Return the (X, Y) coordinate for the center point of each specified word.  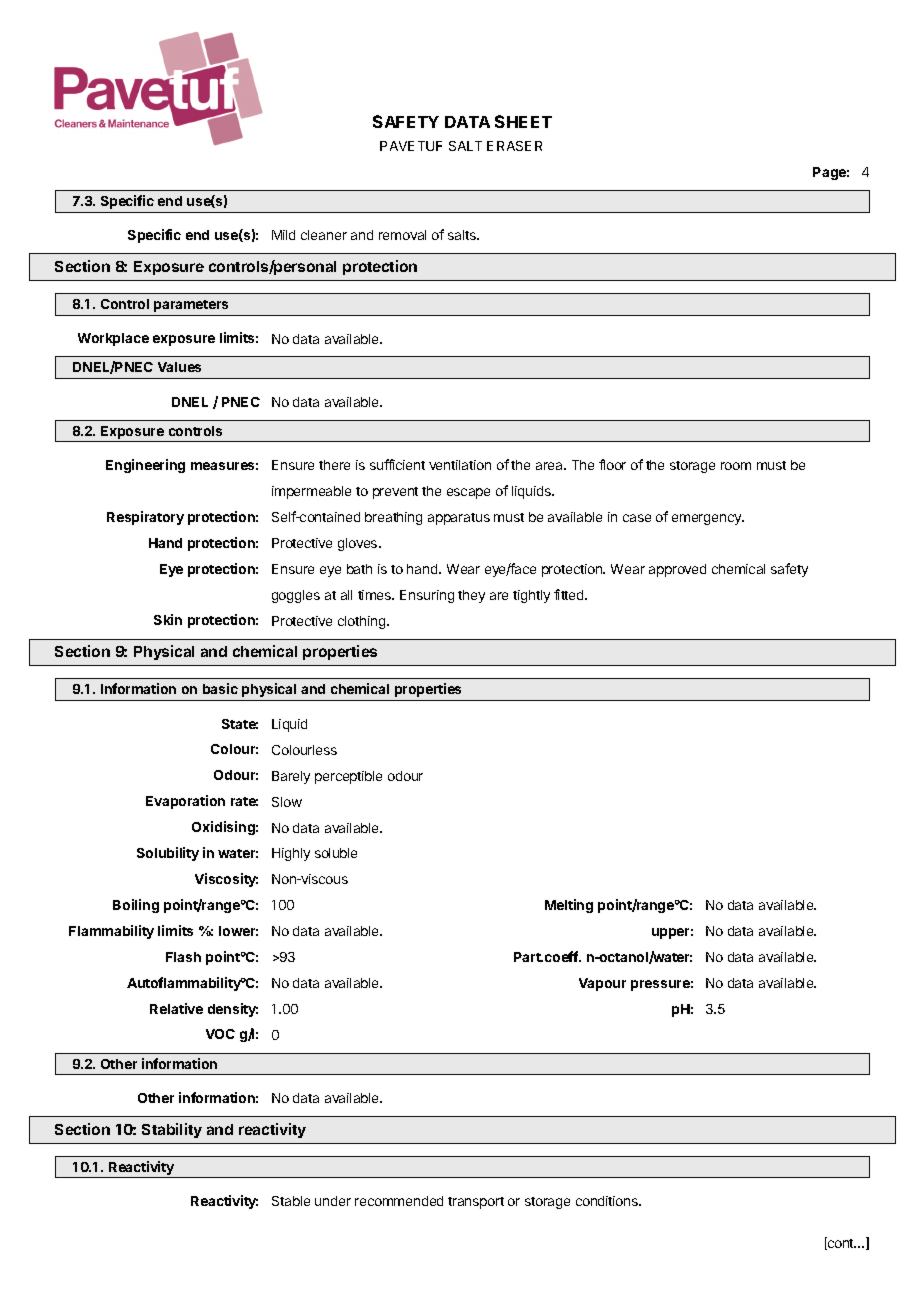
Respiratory (145, 518)
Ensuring (427, 596)
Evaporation (185, 802)
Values (179, 367)
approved (677, 570)
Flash (183, 957)
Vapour (602, 984)
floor (612, 464)
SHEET (523, 121)
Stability (172, 1130)
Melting (569, 906)
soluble (336, 853)
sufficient (397, 464)
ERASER (514, 146)
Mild (283, 235)
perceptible (348, 777)
